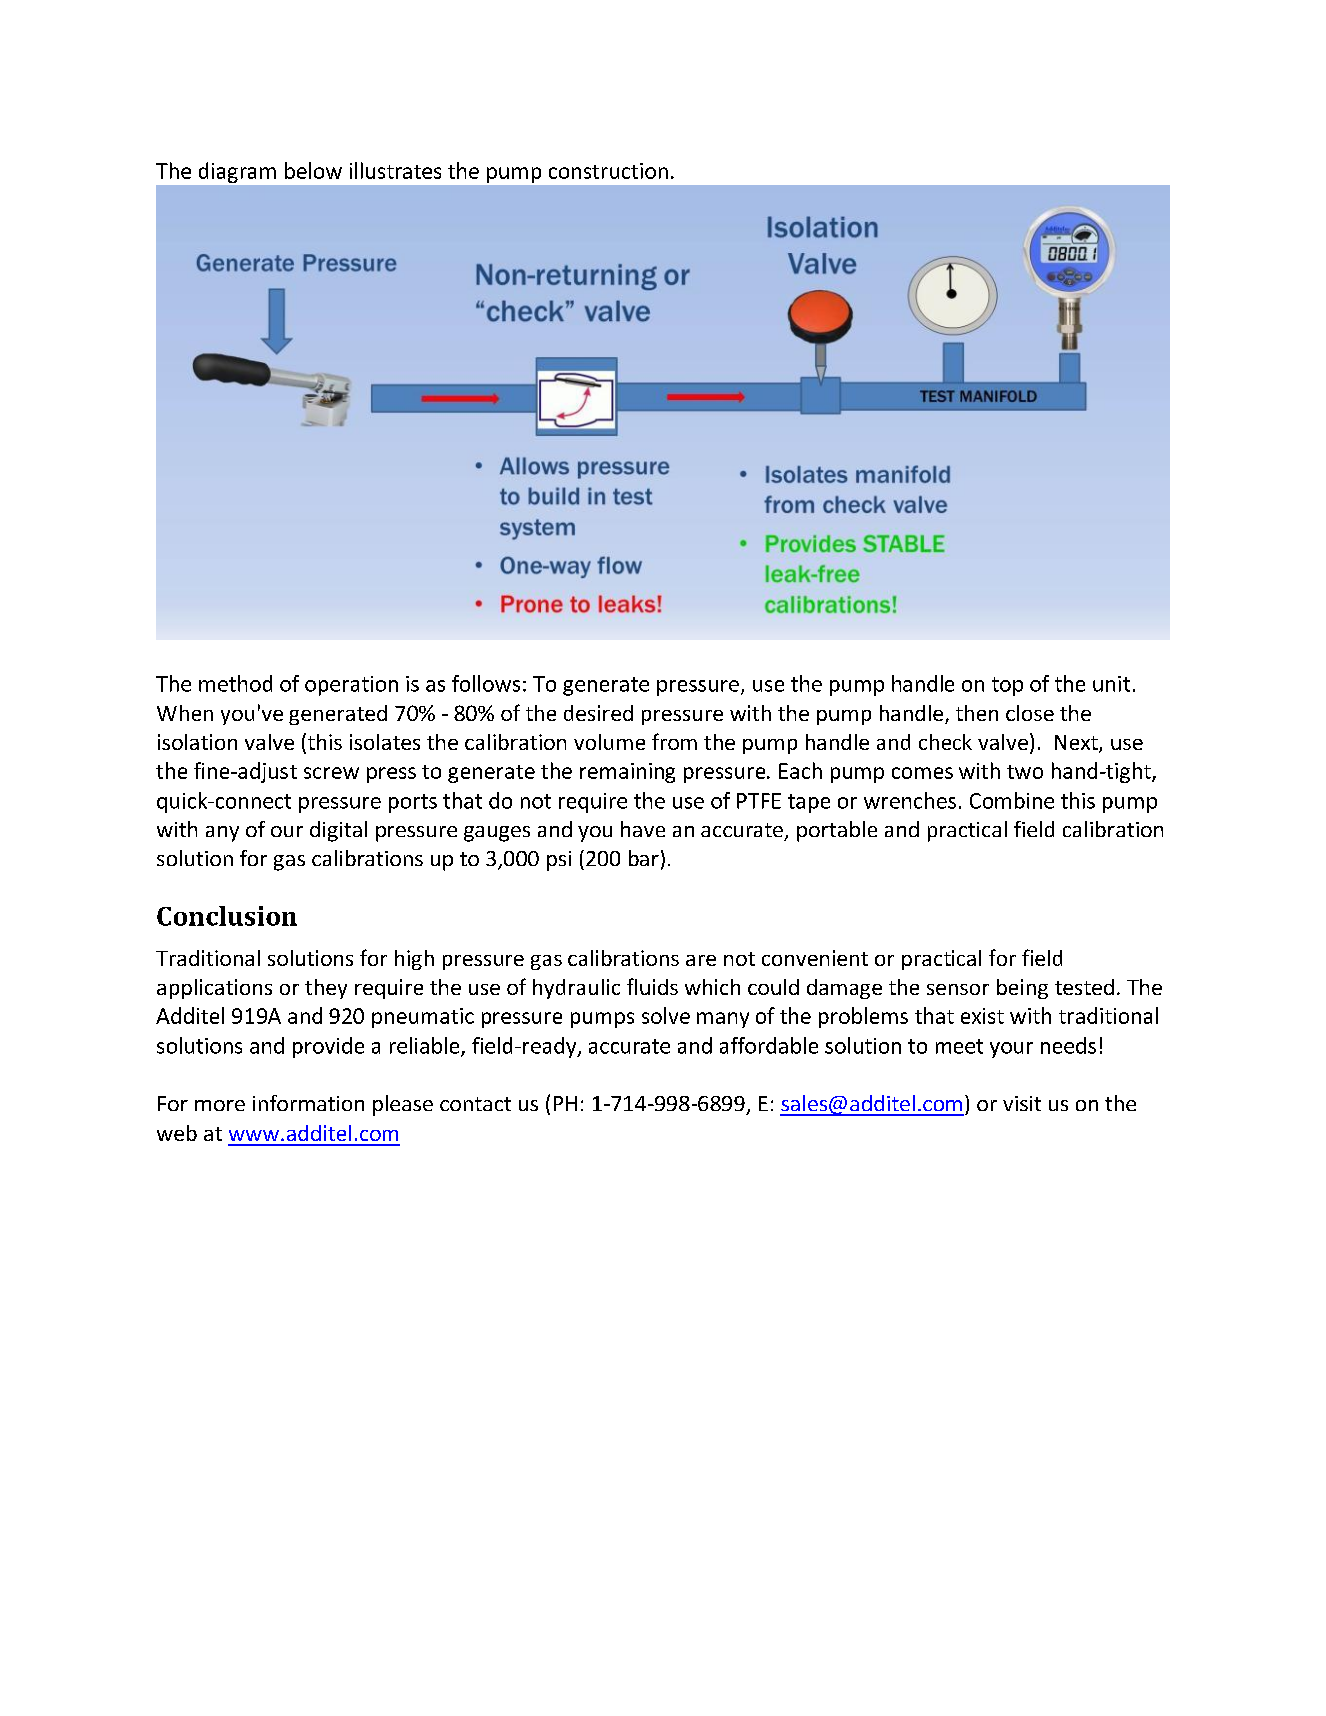 This screenshot has height=1716, width=1326. I want to click on illustrates, so click(395, 170).
